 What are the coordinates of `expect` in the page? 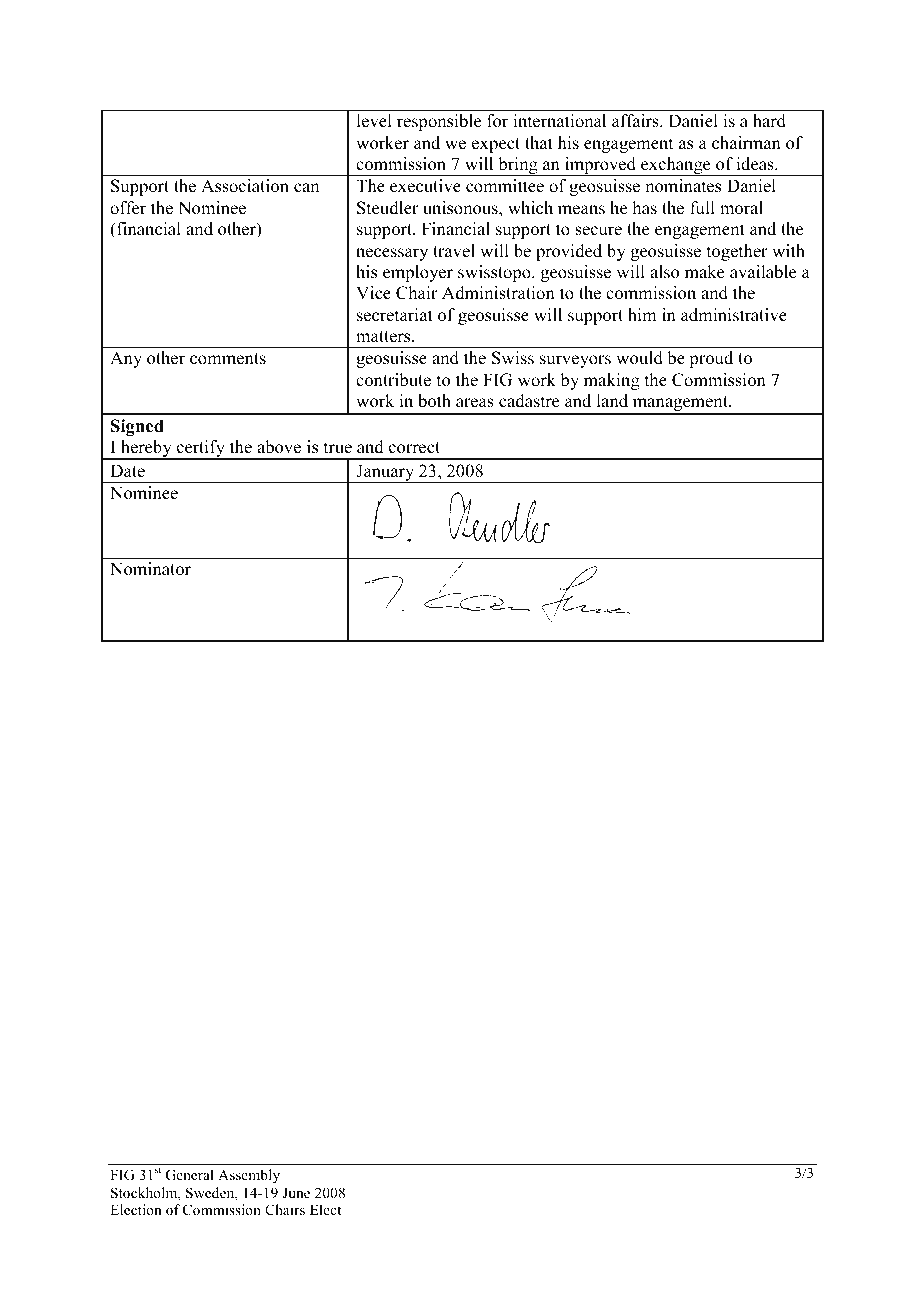 It's located at (496, 145).
